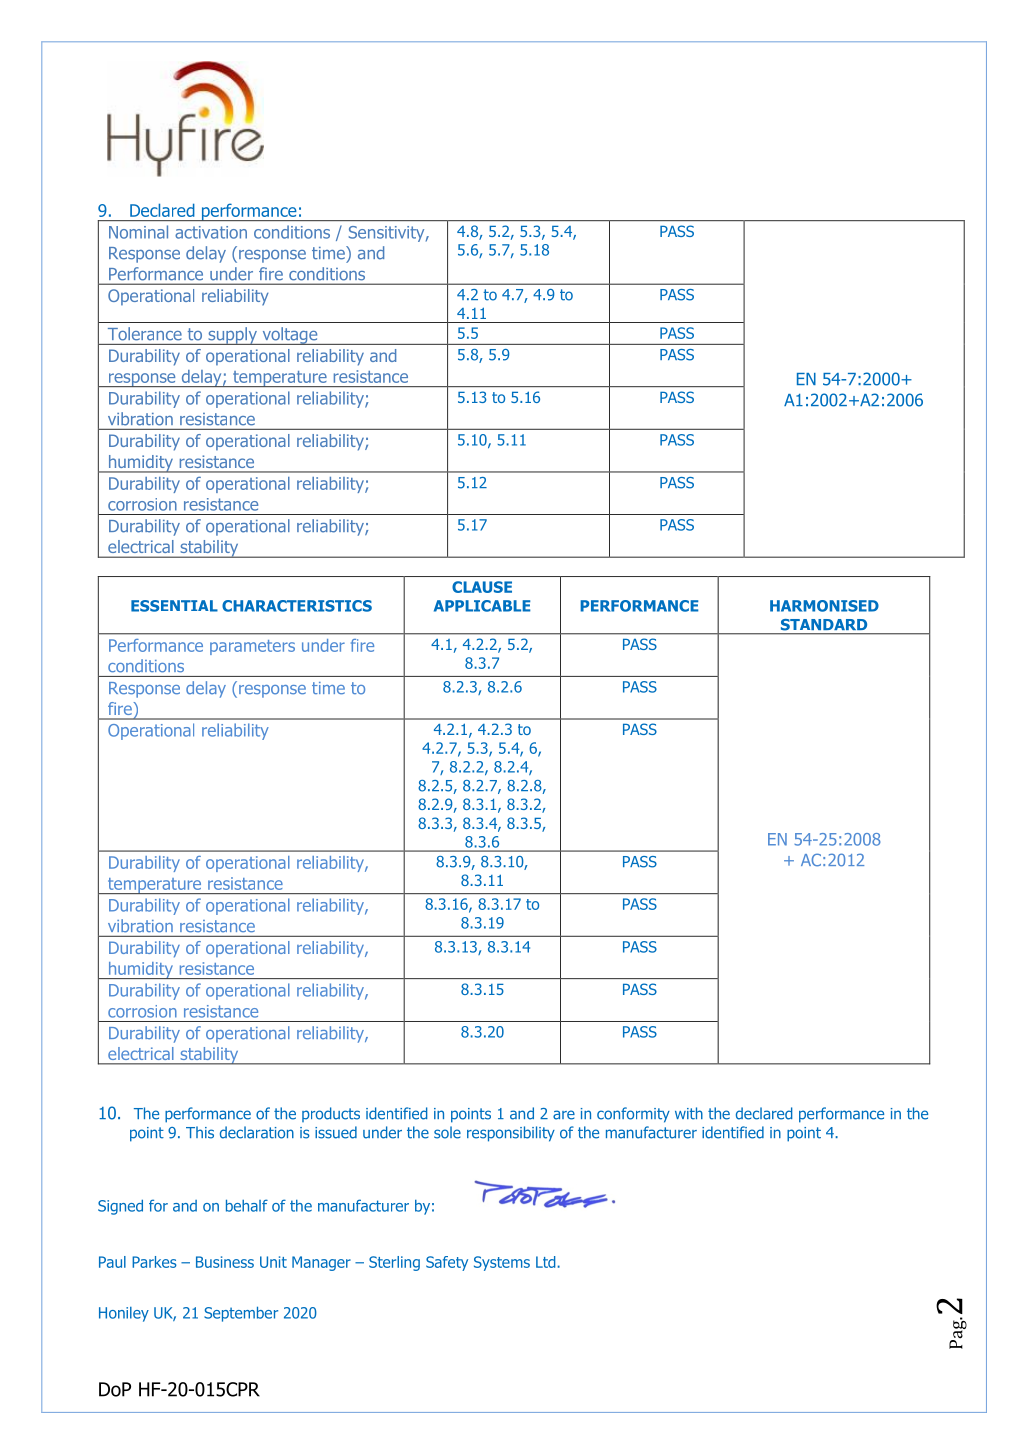 The width and height of the document is (1028, 1454). Describe the element at coordinates (547, 1262) in the document. I see `Ltd` at that location.
